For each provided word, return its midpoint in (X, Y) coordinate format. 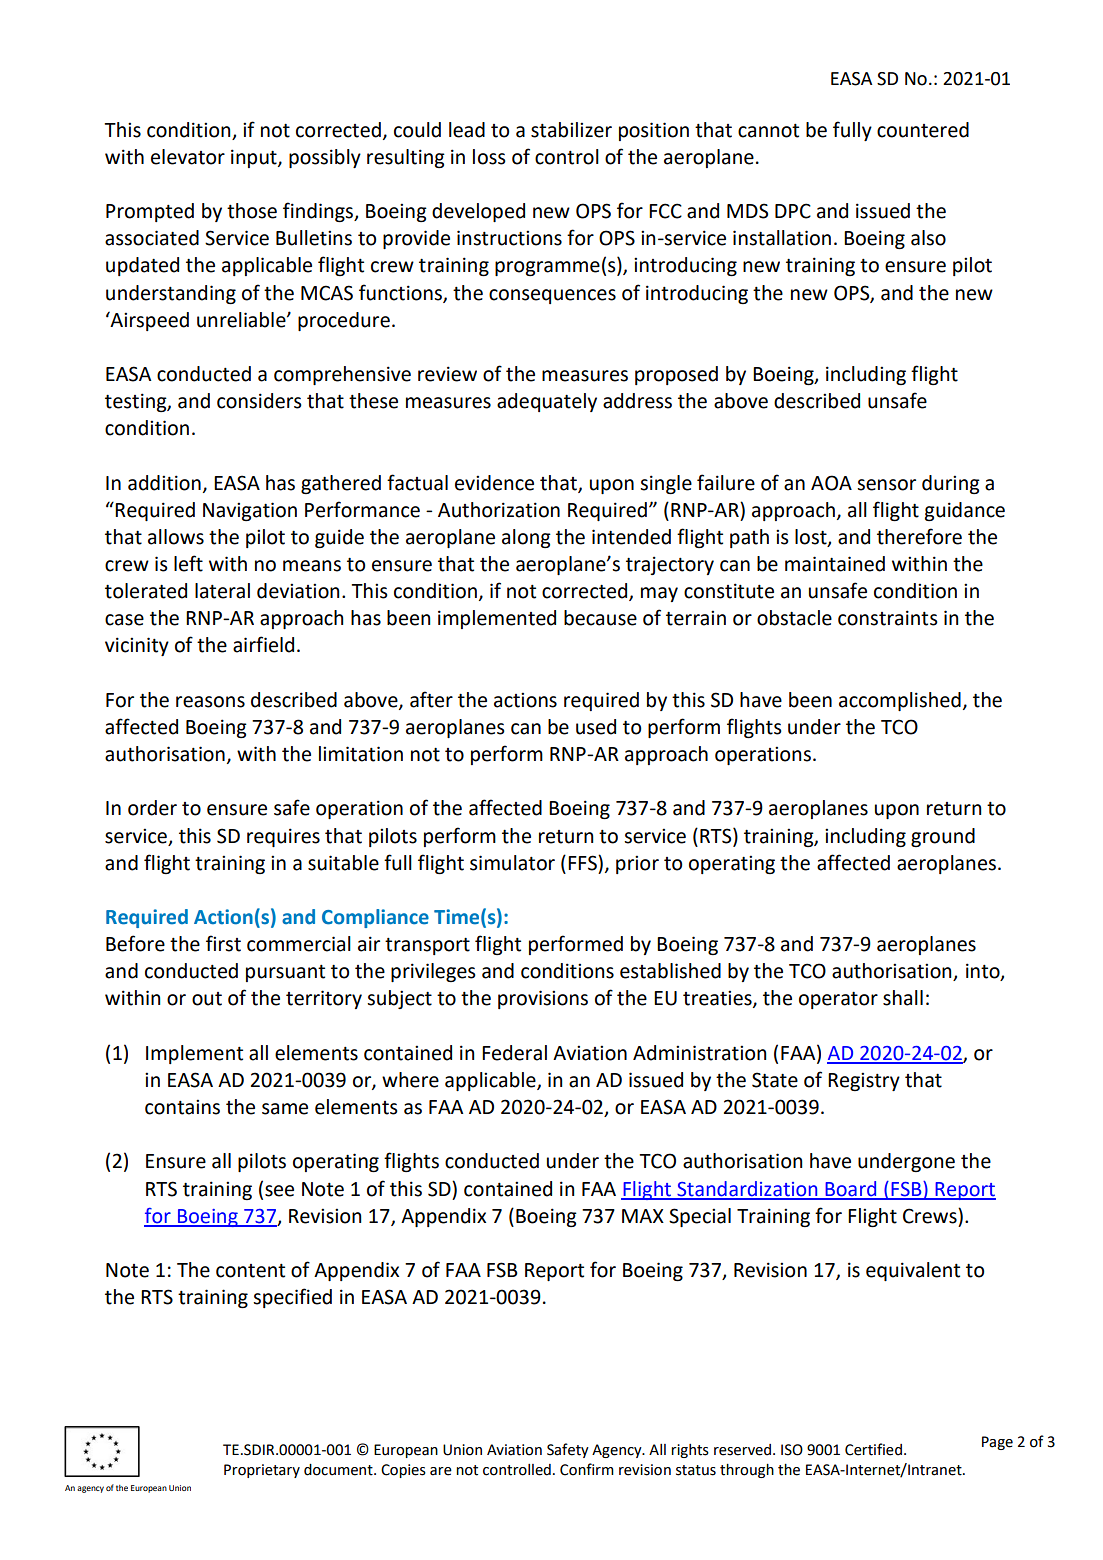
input (255, 158)
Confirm (587, 1469)
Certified (873, 1449)
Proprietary (262, 1471)
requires (283, 837)
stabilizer (571, 130)
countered (923, 130)
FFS (583, 863)
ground (943, 837)
